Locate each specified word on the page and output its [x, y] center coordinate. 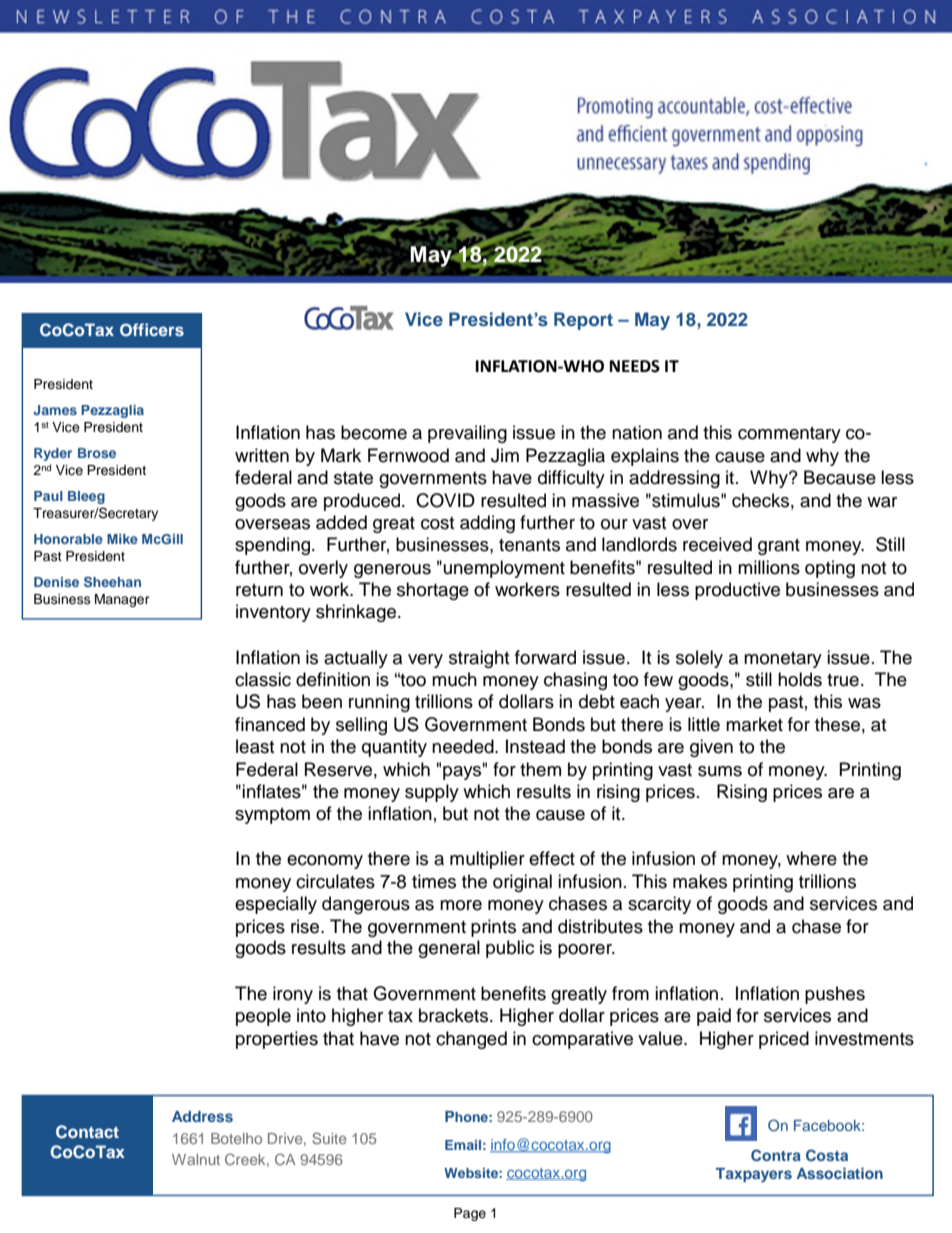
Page [470, 1214]
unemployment [504, 569]
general [449, 949]
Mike [122, 539]
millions [769, 567]
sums [720, 771]
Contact [87, 1132]
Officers [152, 330]
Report [583, 321]
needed [464, 746]
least [255, 746]
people [263, 1017]
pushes [835, 995]
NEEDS [635, 366]
